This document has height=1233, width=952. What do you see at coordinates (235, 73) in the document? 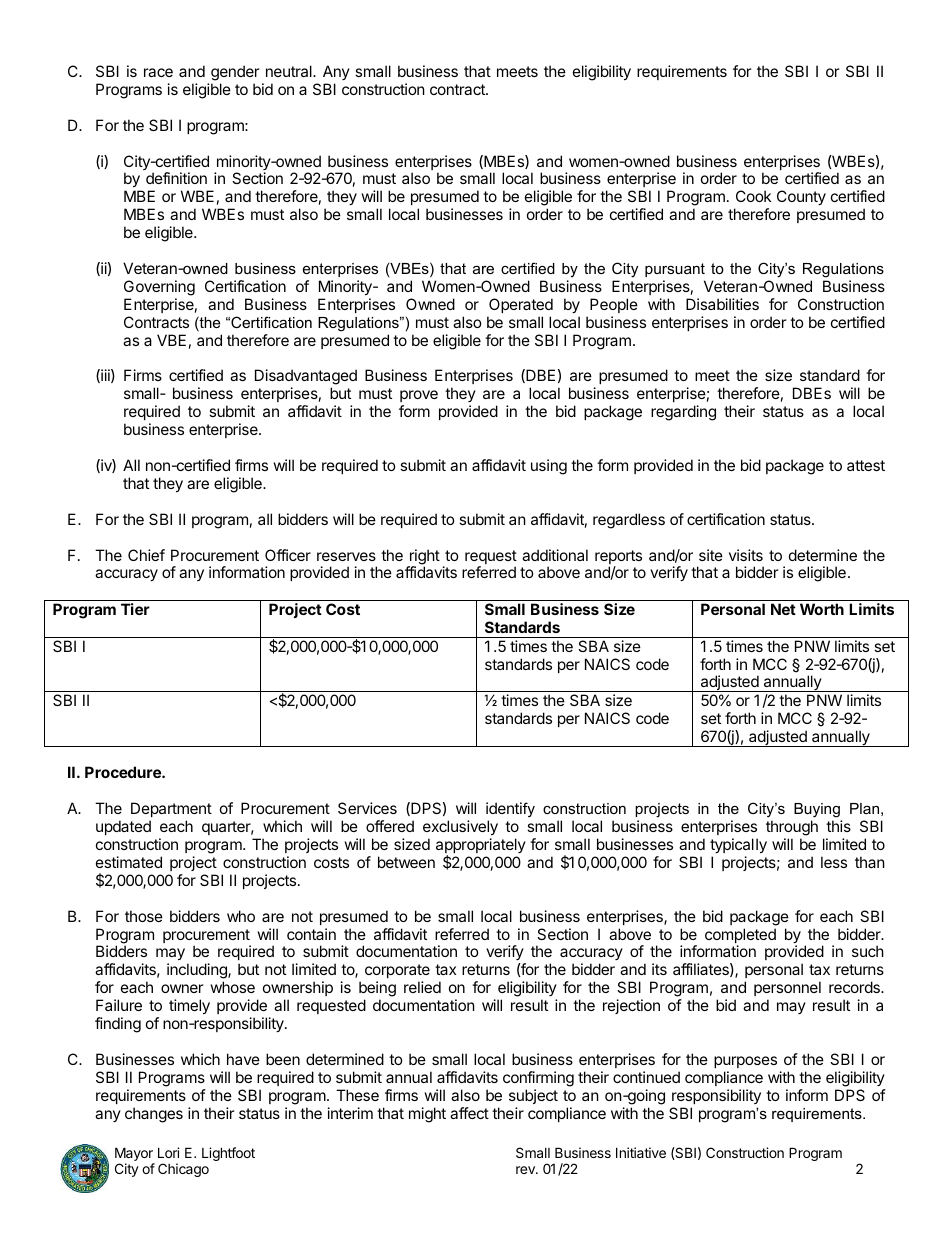
I see `gender` at bounding box center [235, 73].
